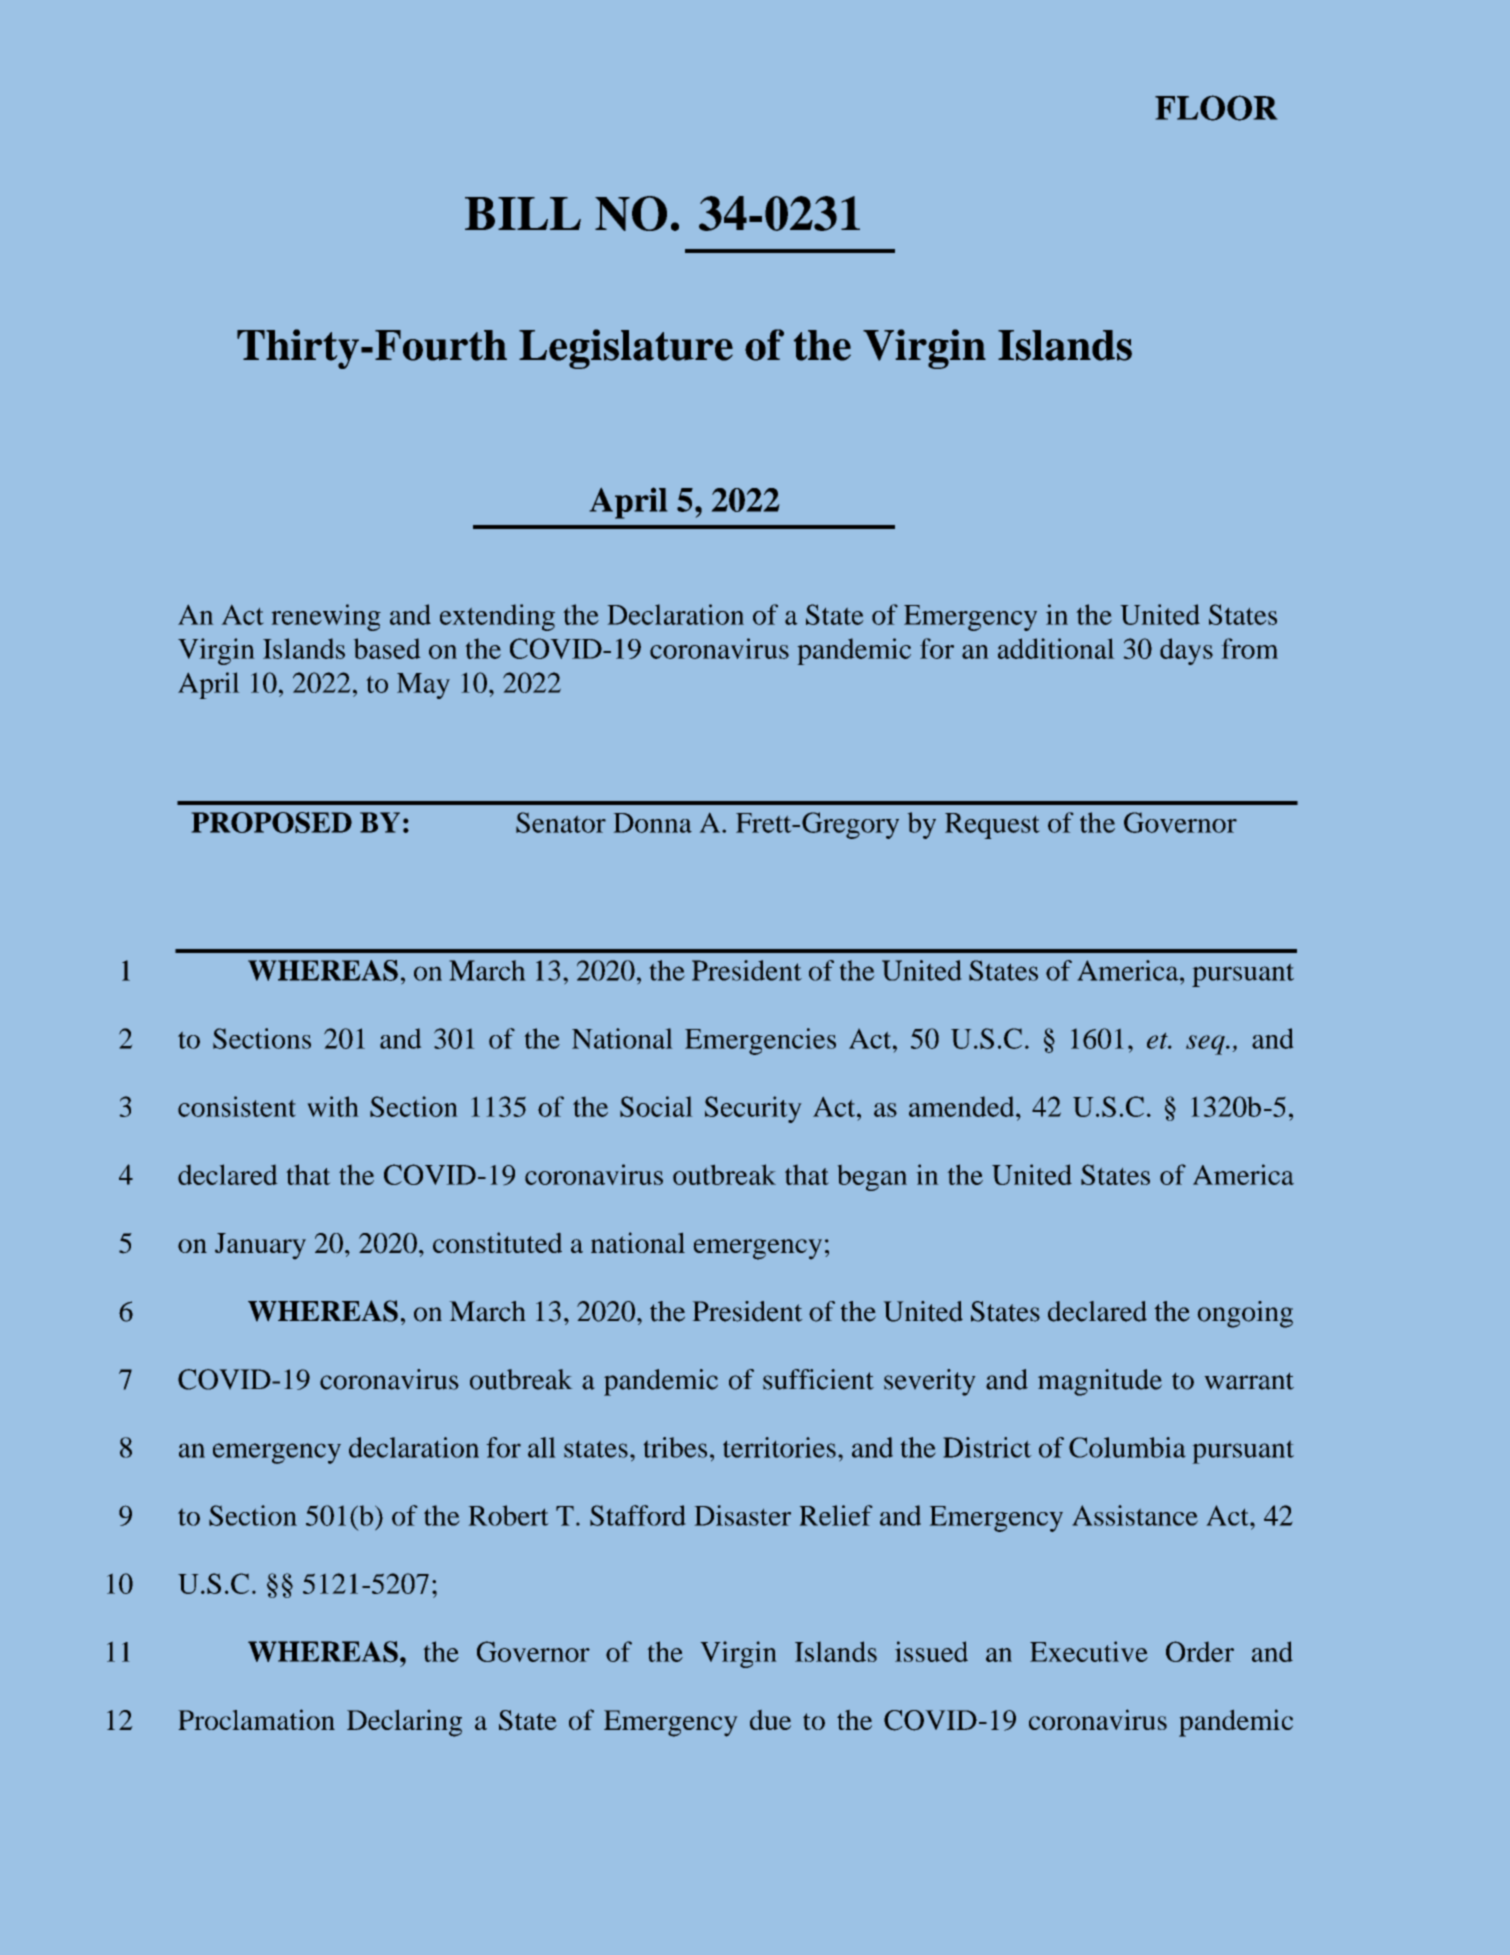  What do you see at coordinates (497, 617) in the image?
I see `extending` at bounding box center [497, 617].
